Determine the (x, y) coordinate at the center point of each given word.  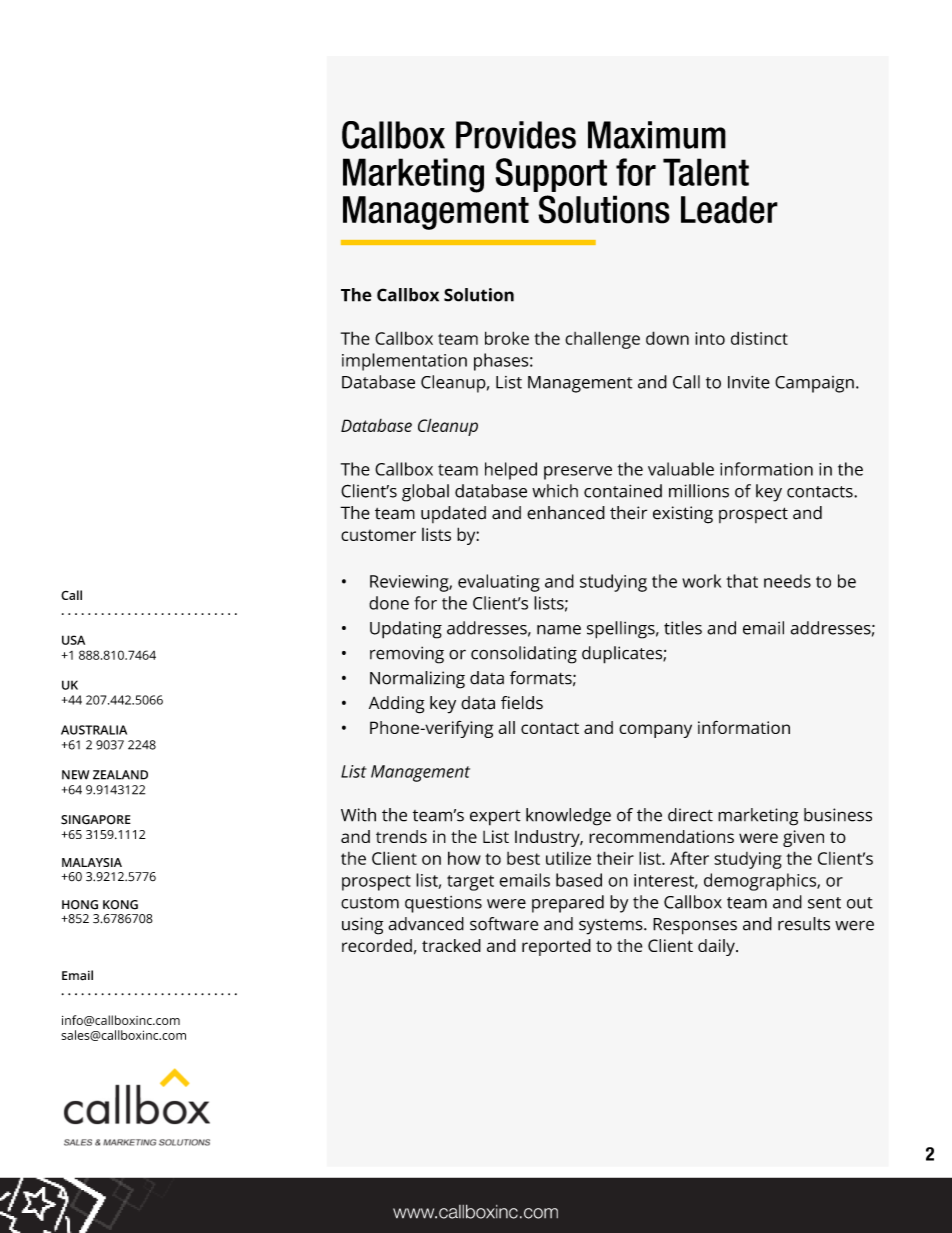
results (804, 924)
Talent (706, 172)
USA (73, 640)
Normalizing (417, 680)
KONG (120, 905)
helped (511, 471)
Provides (516, 135)
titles (683, 628)
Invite (749, 382)
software (504, 924)
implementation (404, 362)
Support (551, 175)
